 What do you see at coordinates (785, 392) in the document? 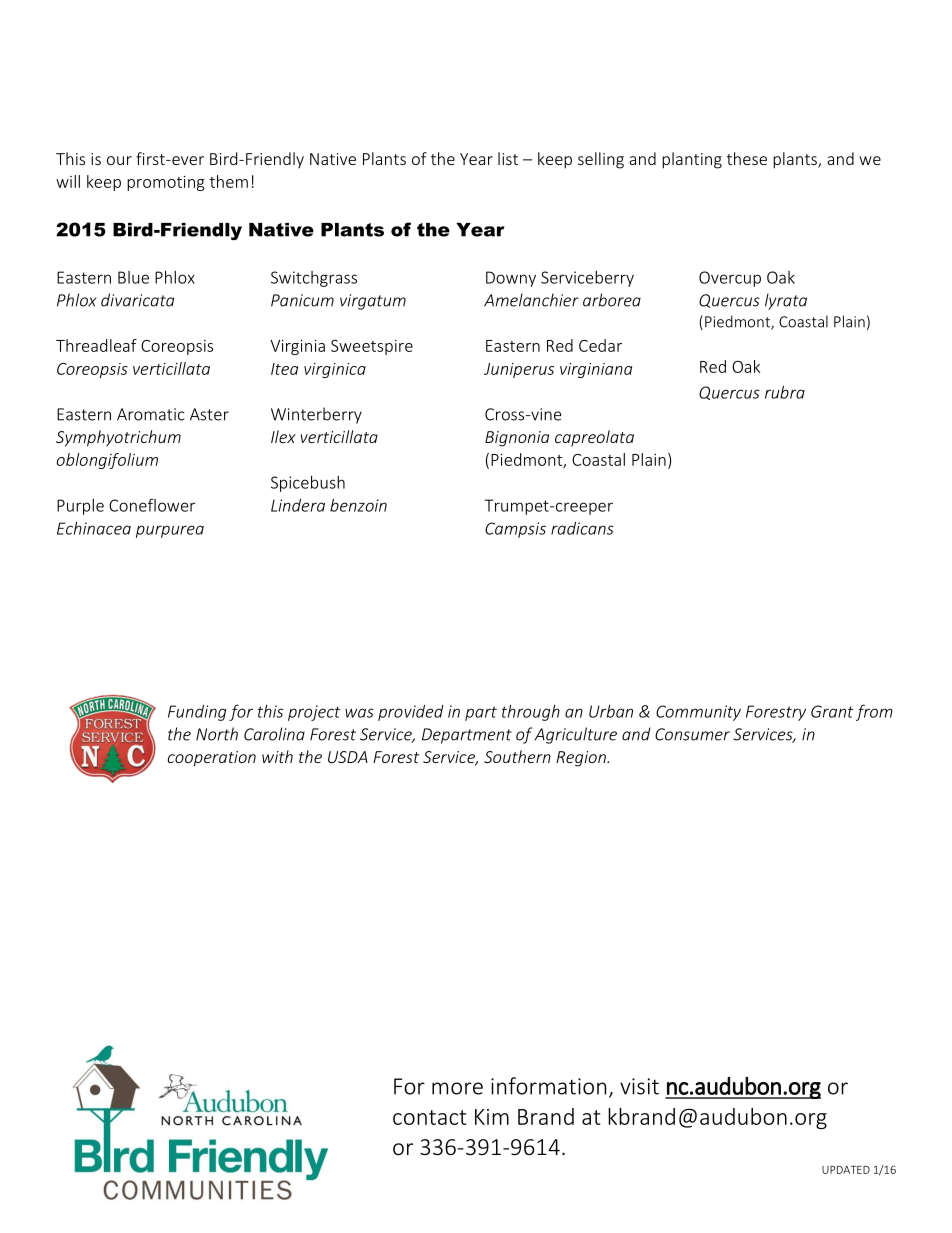
I see `rubra` at bounding box center [785, 392].
